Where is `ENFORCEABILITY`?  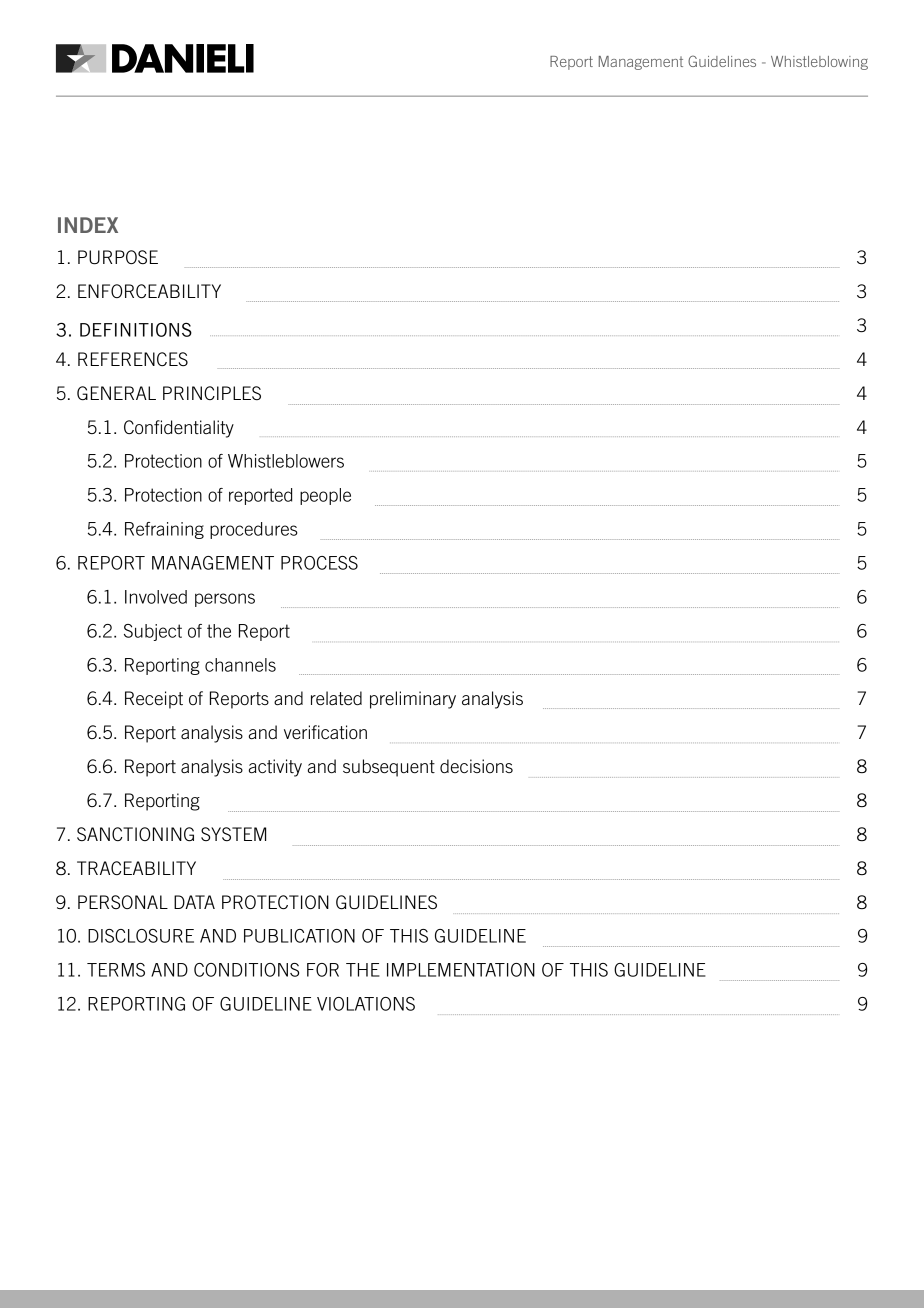
ENFORCEABILITY is located at coordinates (149, 291).
